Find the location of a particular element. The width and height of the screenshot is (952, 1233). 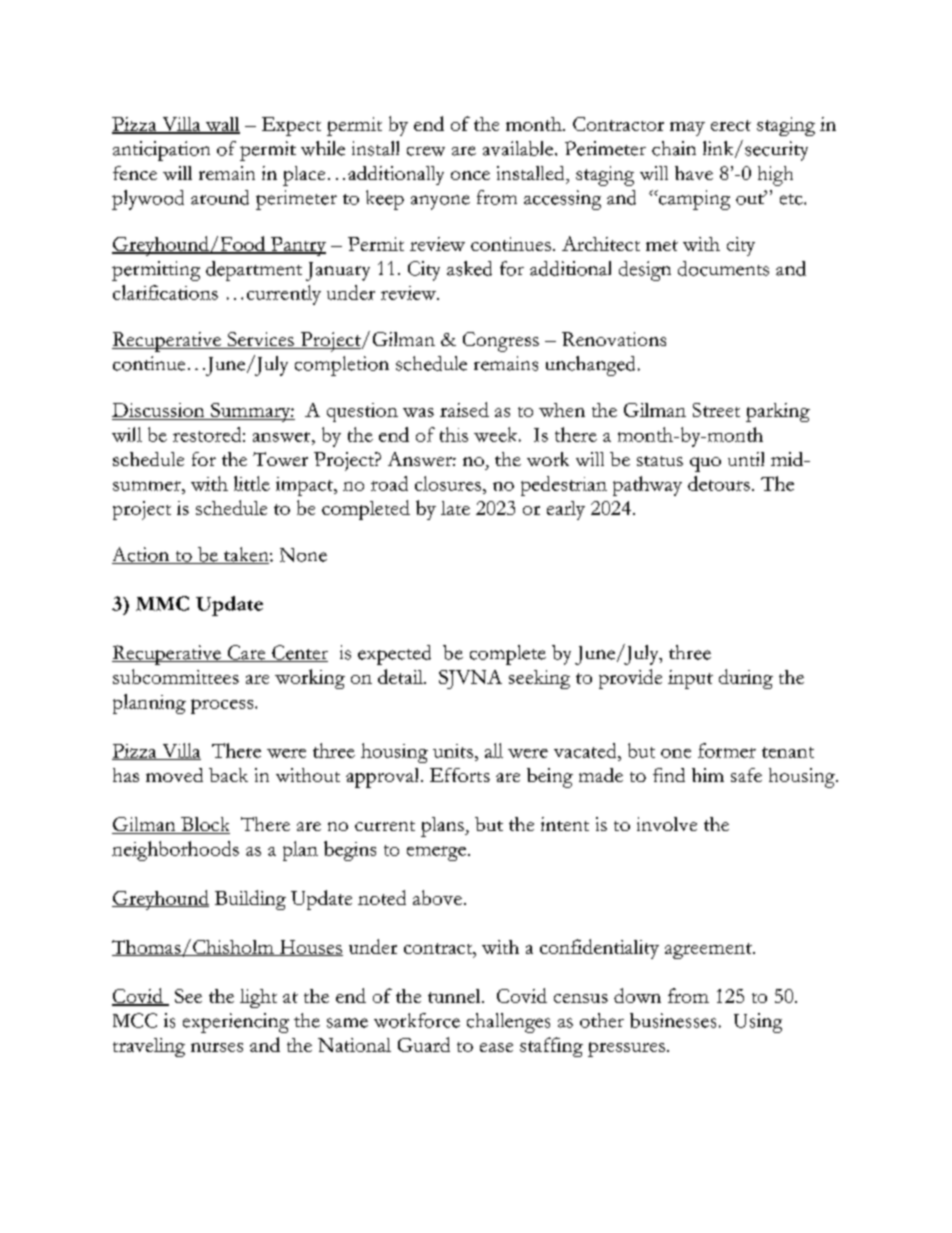

have is located at coordinates (694, 173).
